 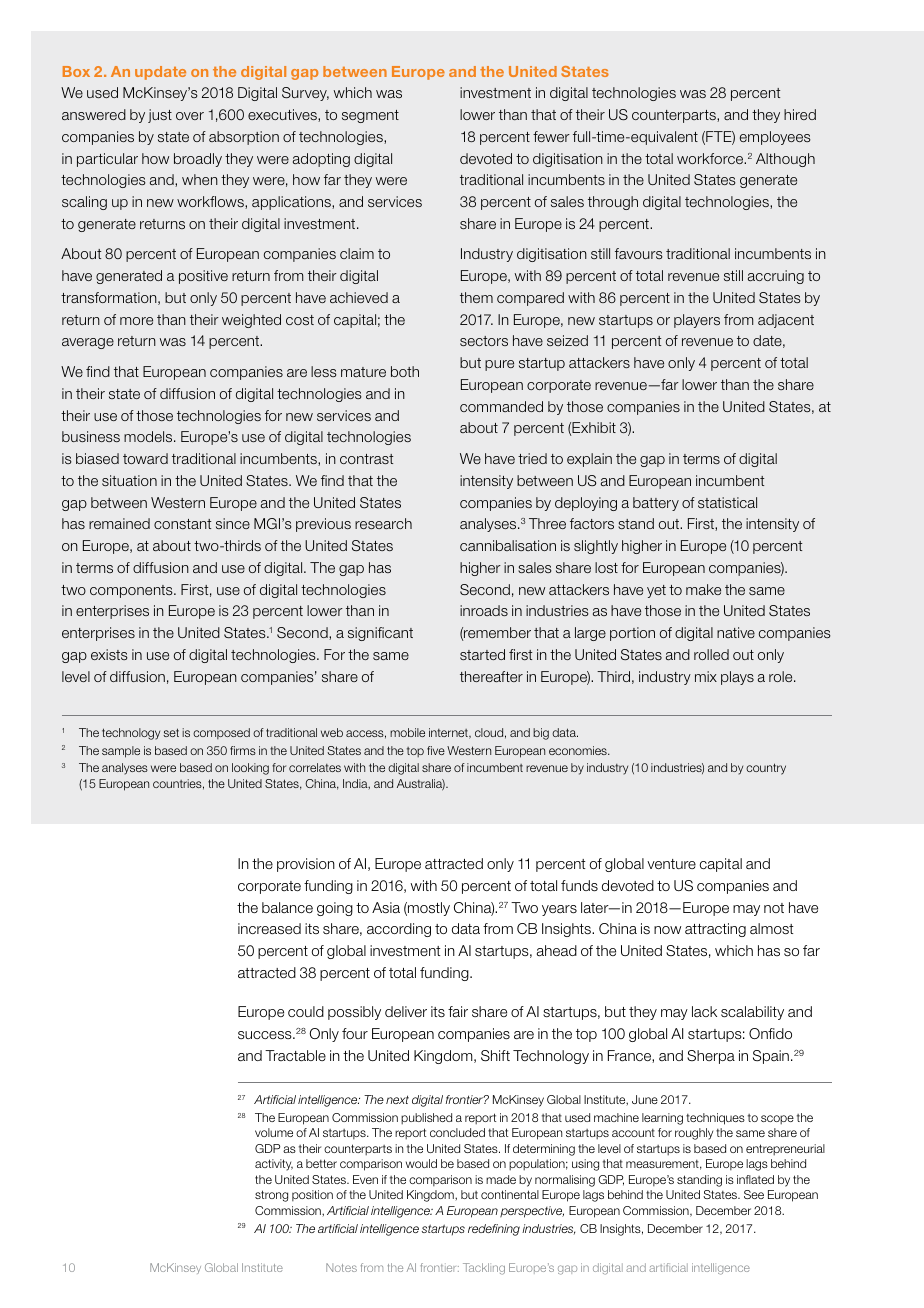 What do you see at coordinates (727, 502) in the screenshot?
I see `statistical` at bounding box center [727, 502].
